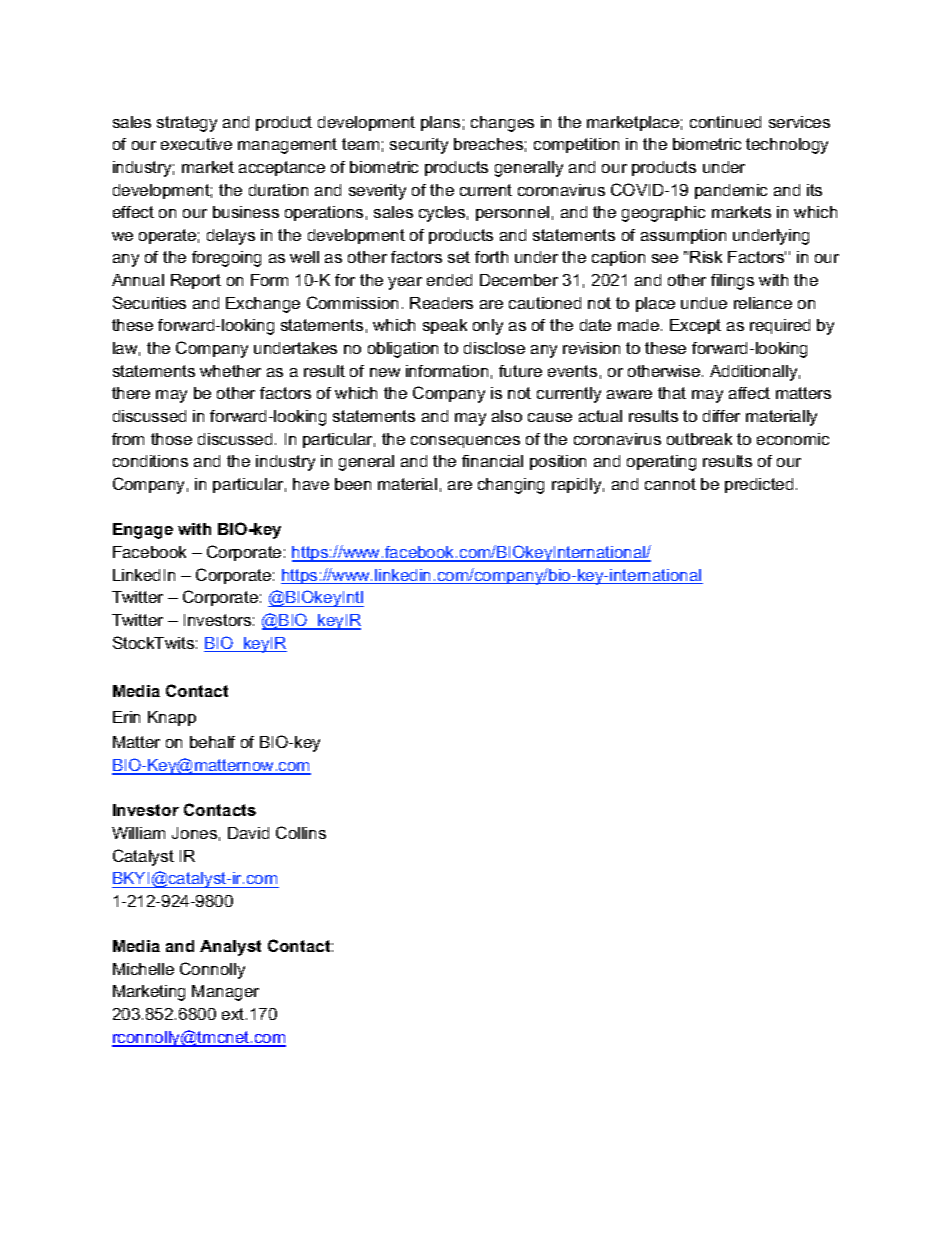  I want to click on security, so click(419, 146).
